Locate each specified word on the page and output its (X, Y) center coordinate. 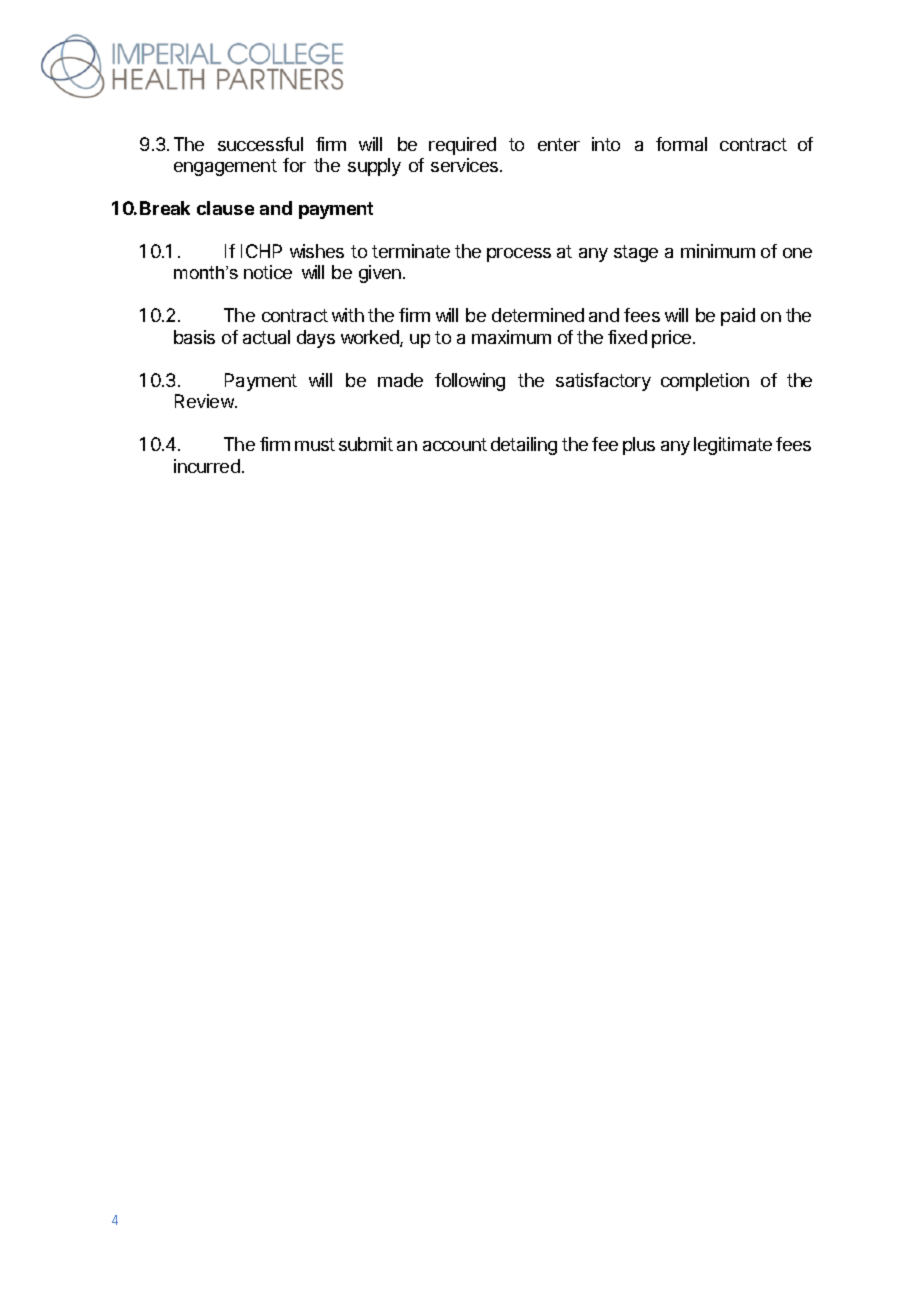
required (462, 146)
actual (266, 337)
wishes (317, 251)
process (519, 255)
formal (681, 144)
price (673, 339)
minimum (718, 251)
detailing (524, 446)
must (315, 444)
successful (260, 144)
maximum (511, 337)
